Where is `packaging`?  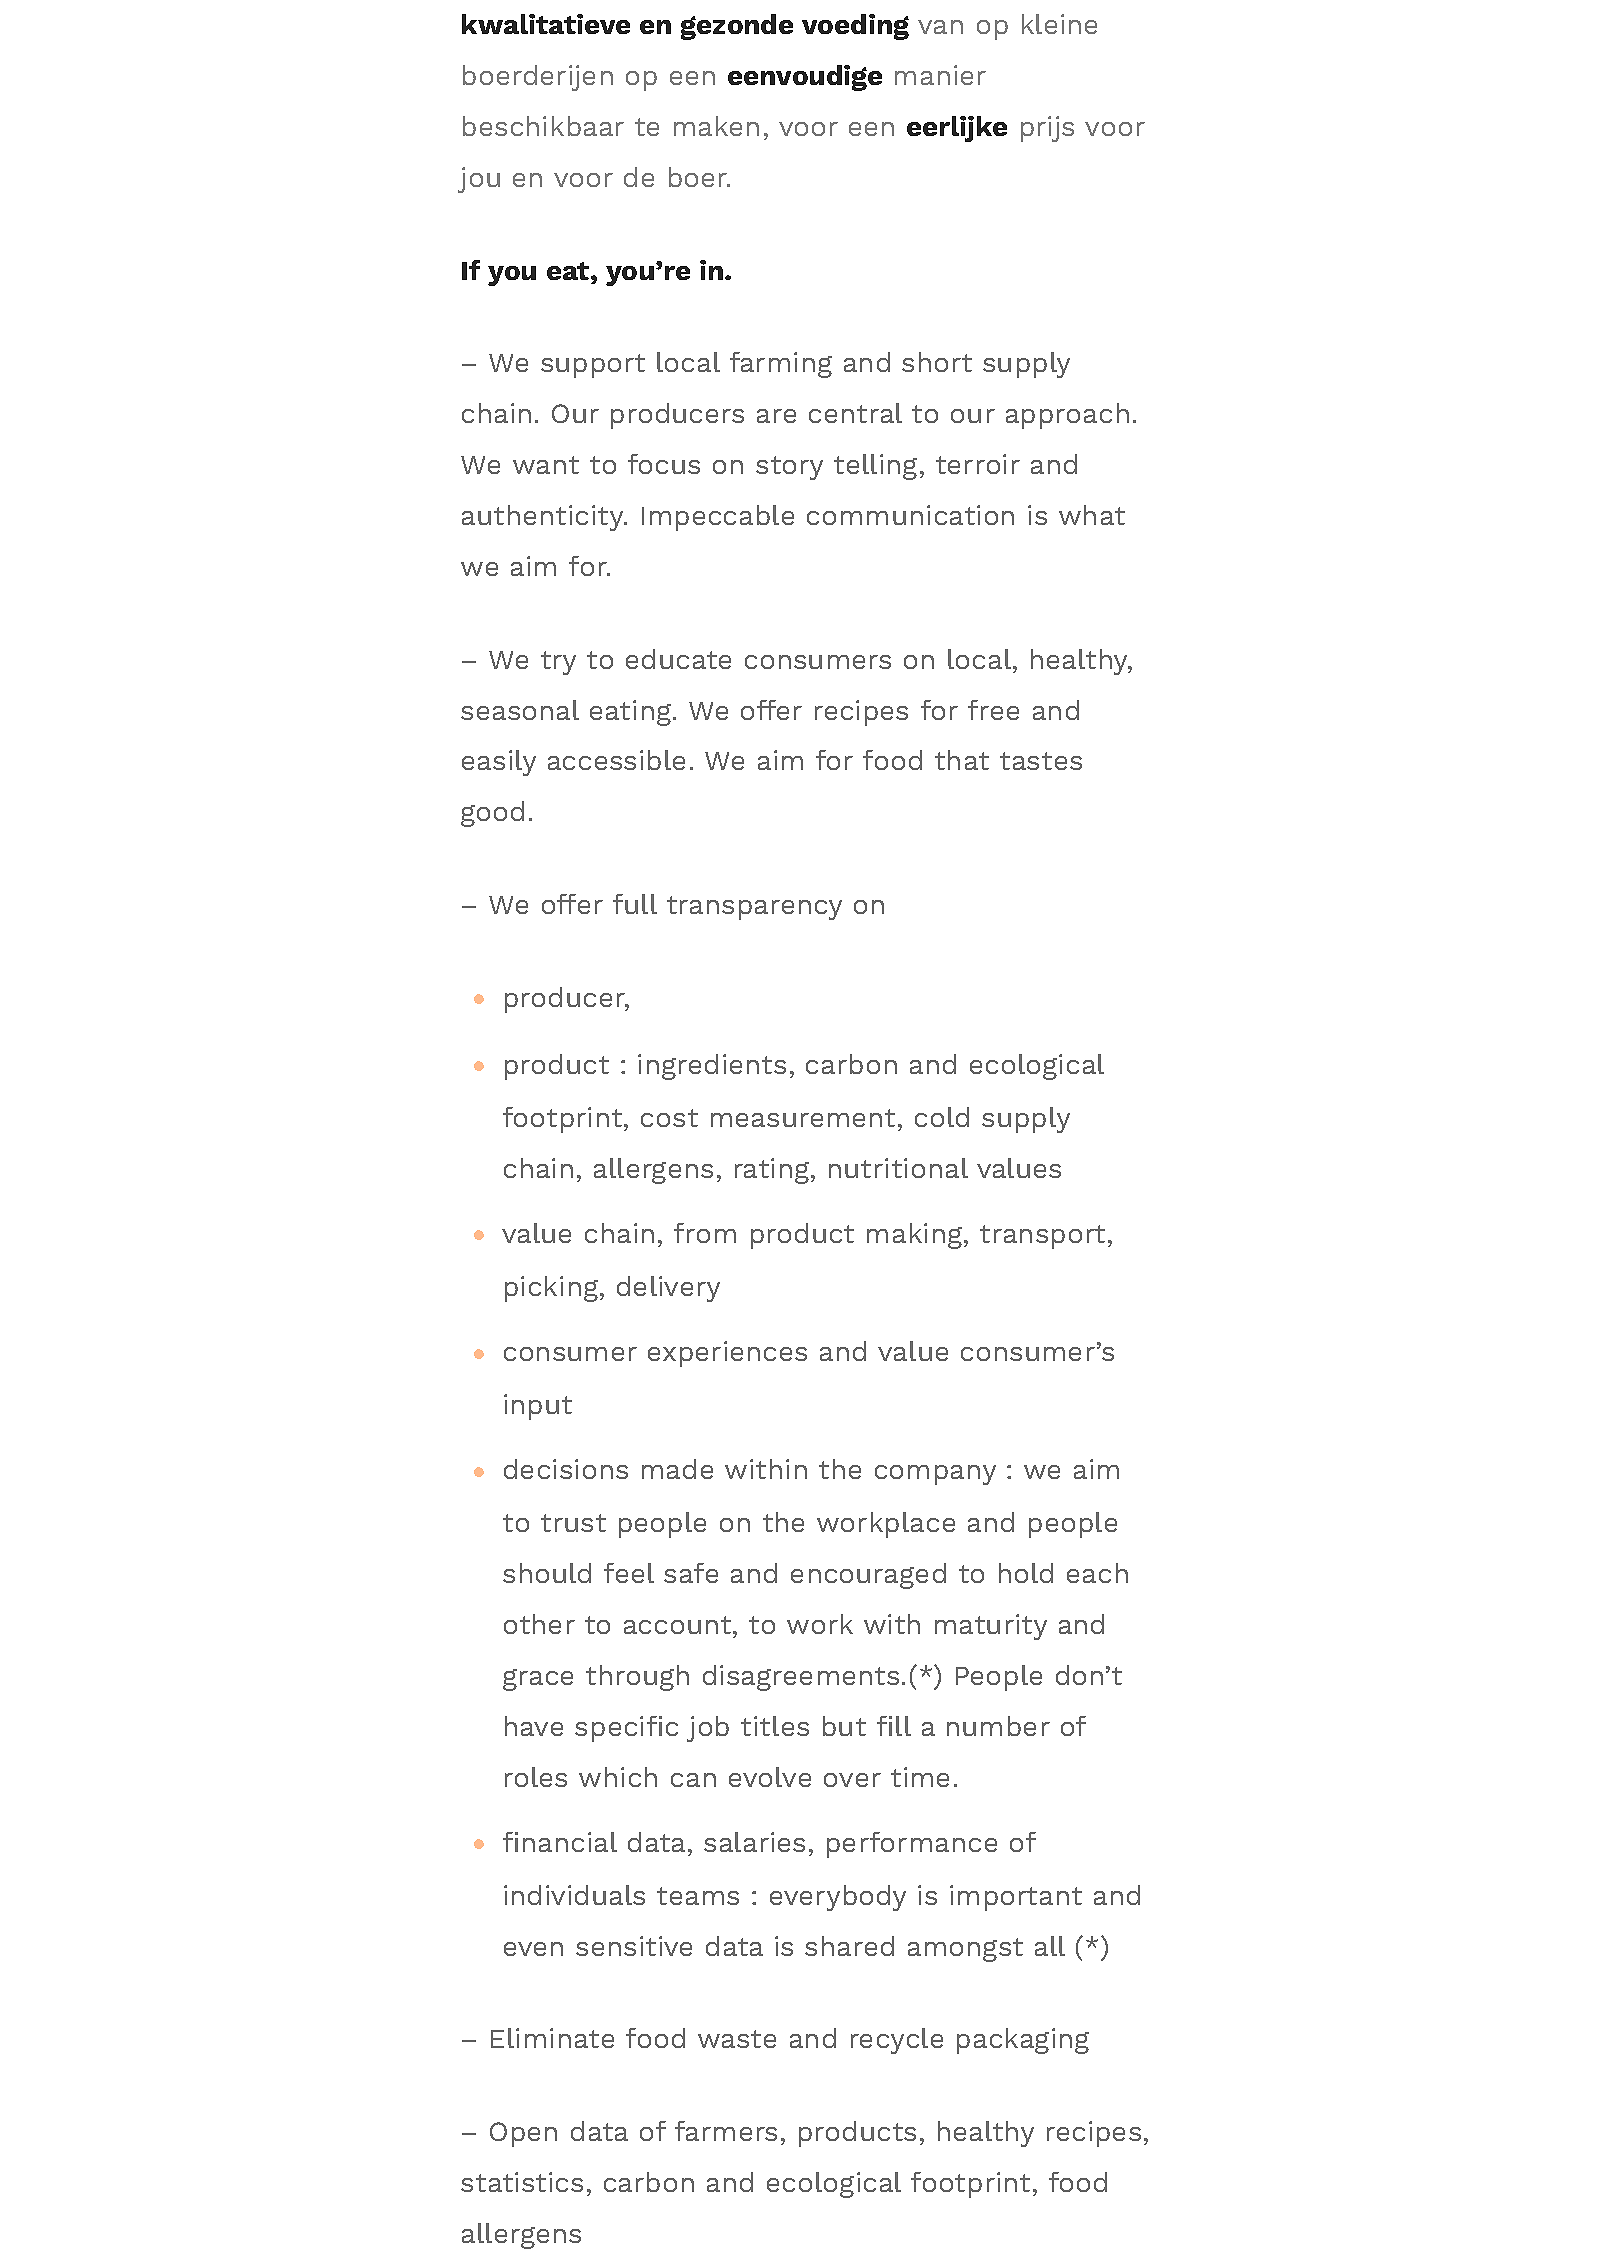 packaging is located at coordinates (1023, 2041).
